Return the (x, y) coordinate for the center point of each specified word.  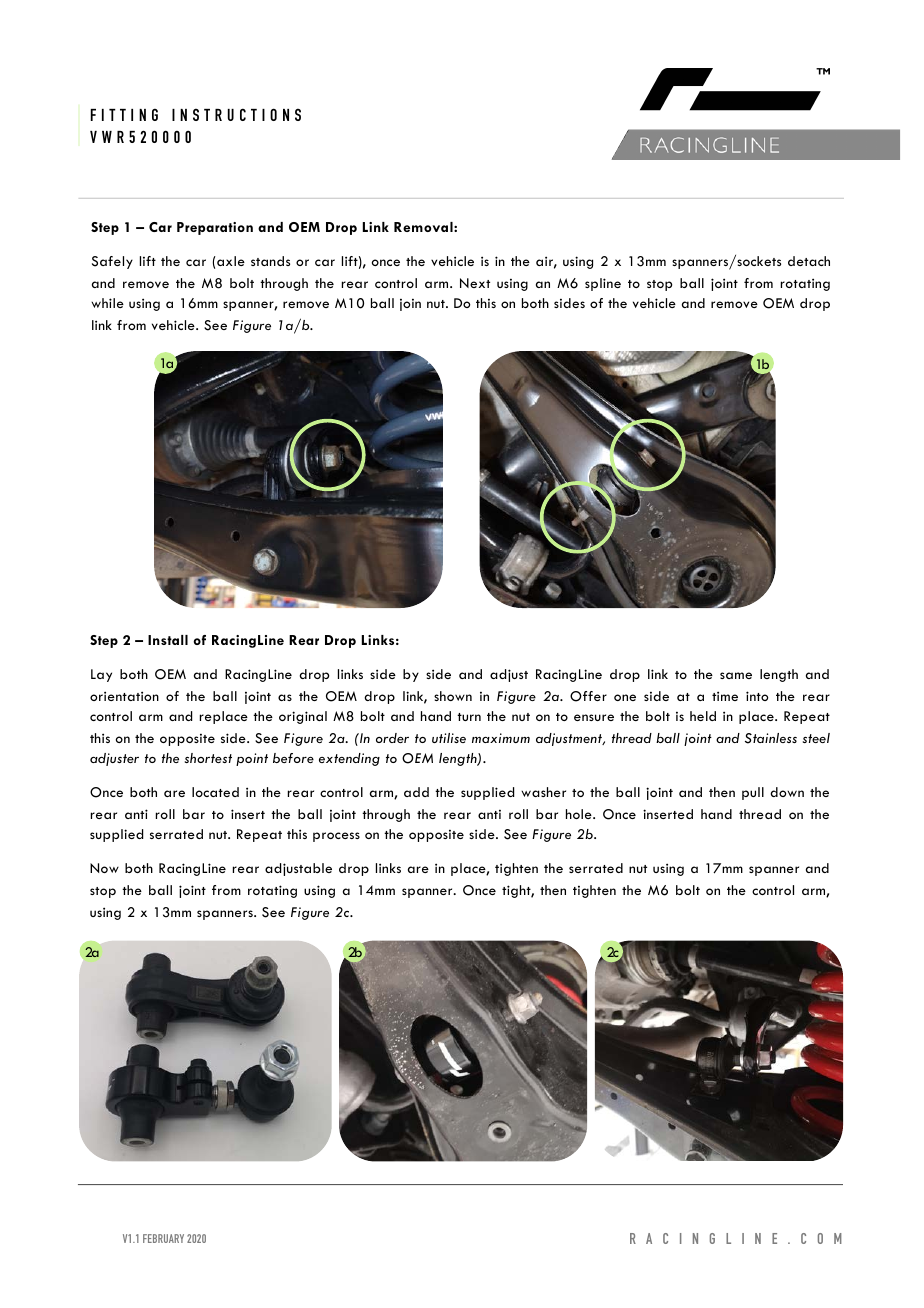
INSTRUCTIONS (236, 114)
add (416, 792)
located (215, 792)
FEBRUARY (163, 1238)
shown (453, 696)
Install (168, 640)
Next (475, 283)
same (736, 675)
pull (753, 793)
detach (809, 261)
